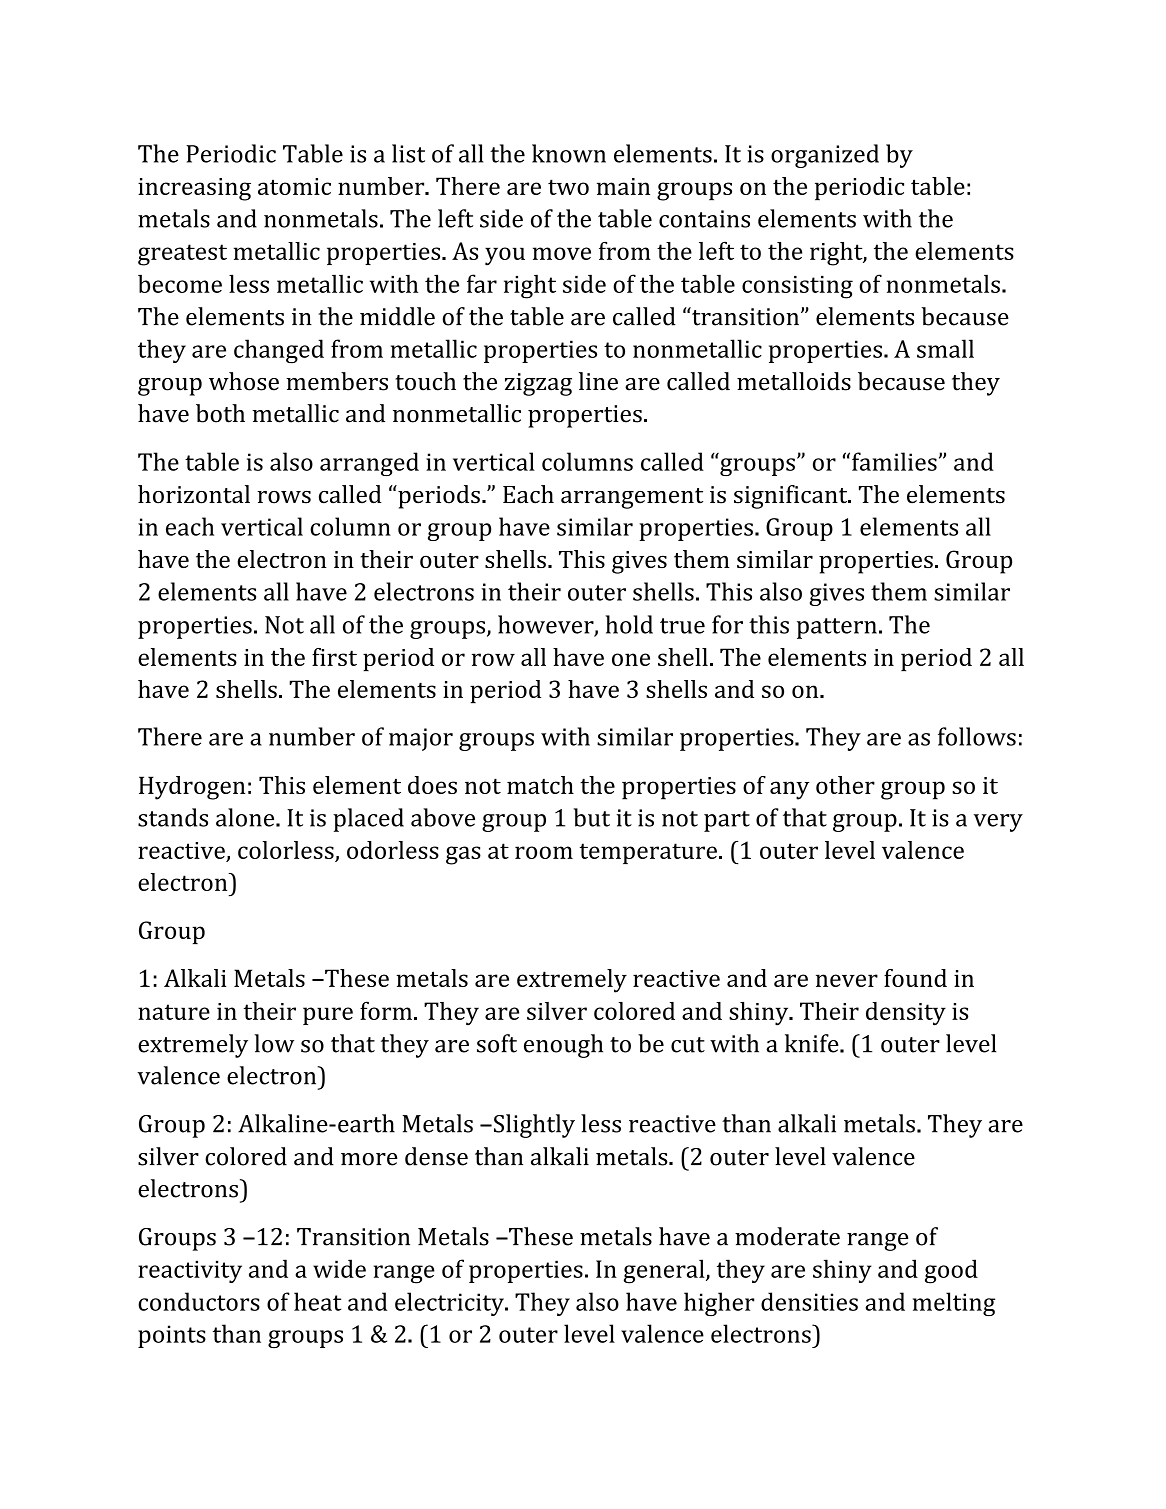 The image size is (1166, 1509). What do you see at coordinates (540, 785) in the document?
I see `match` at bounding box center [540, 785].
